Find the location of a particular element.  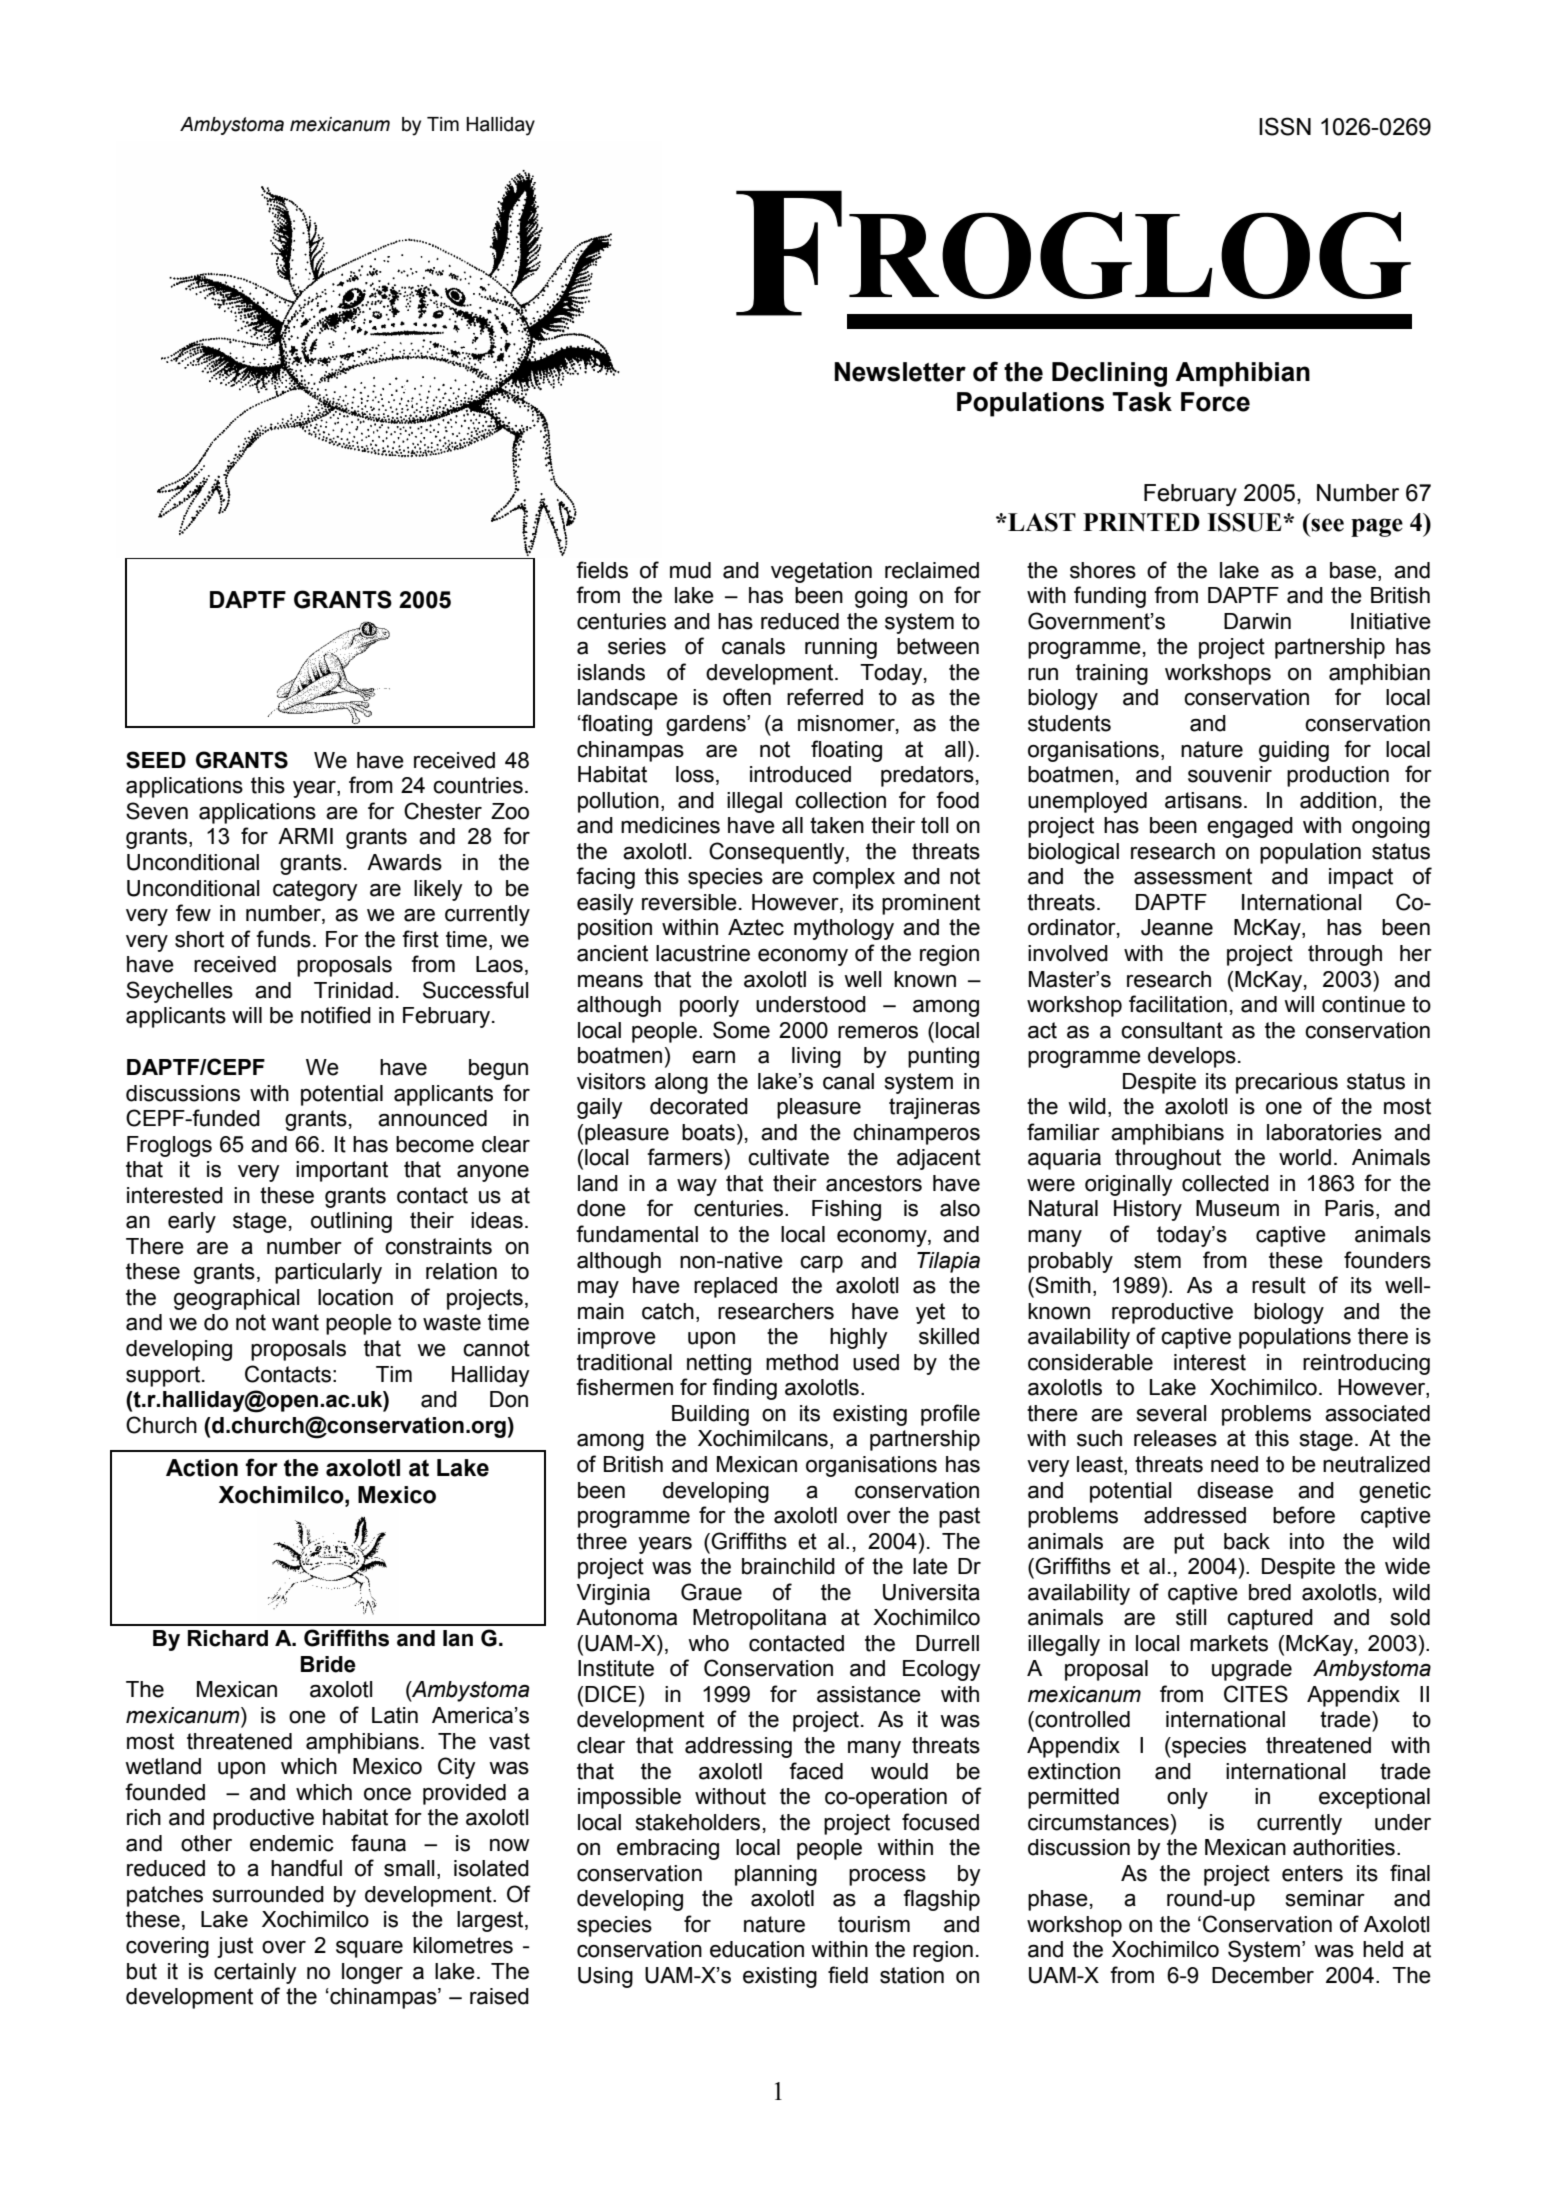

Newsletter is located at coordinates (900, 372).
